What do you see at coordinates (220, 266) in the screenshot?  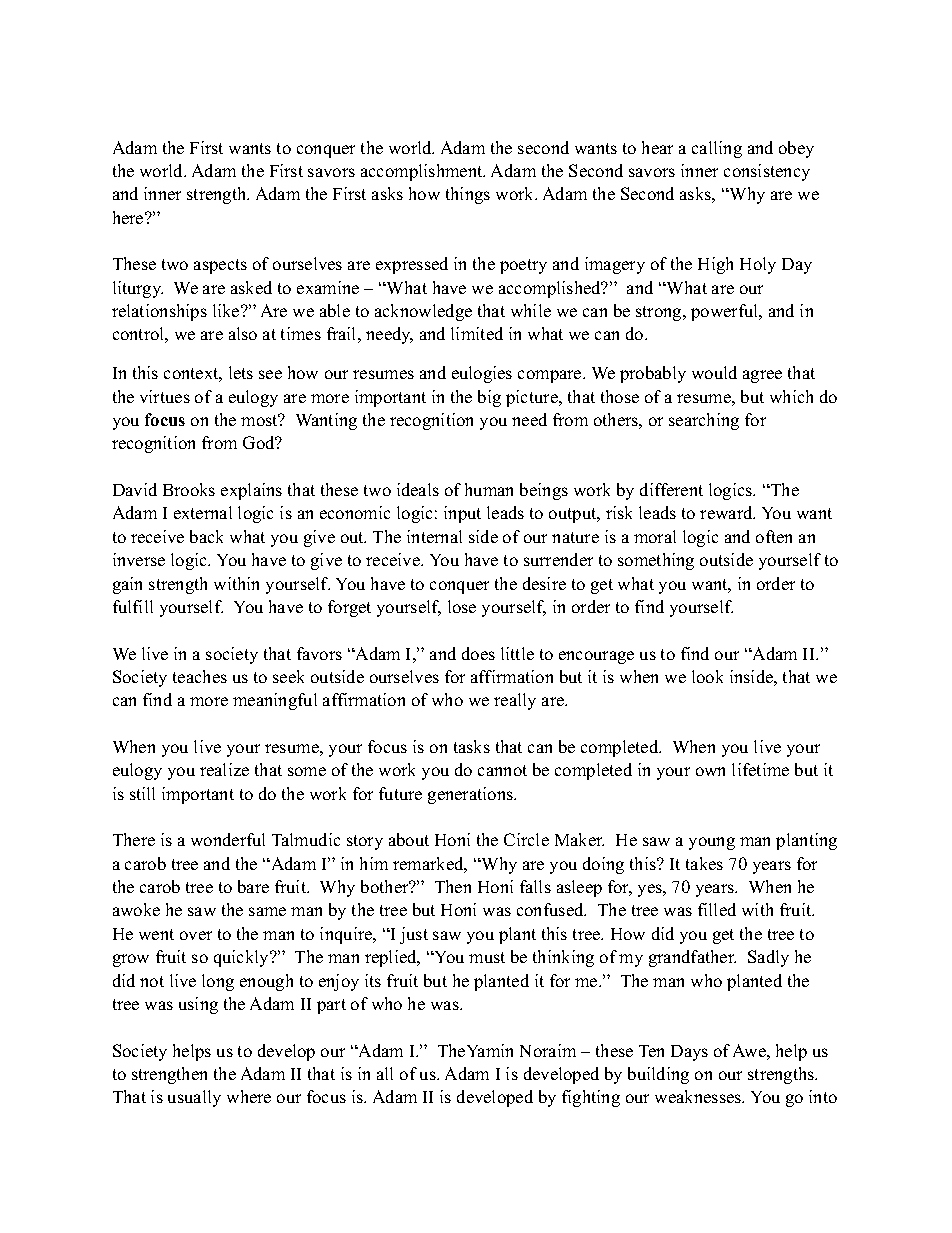 I see `aspects` at bounding box center [220, 266].
